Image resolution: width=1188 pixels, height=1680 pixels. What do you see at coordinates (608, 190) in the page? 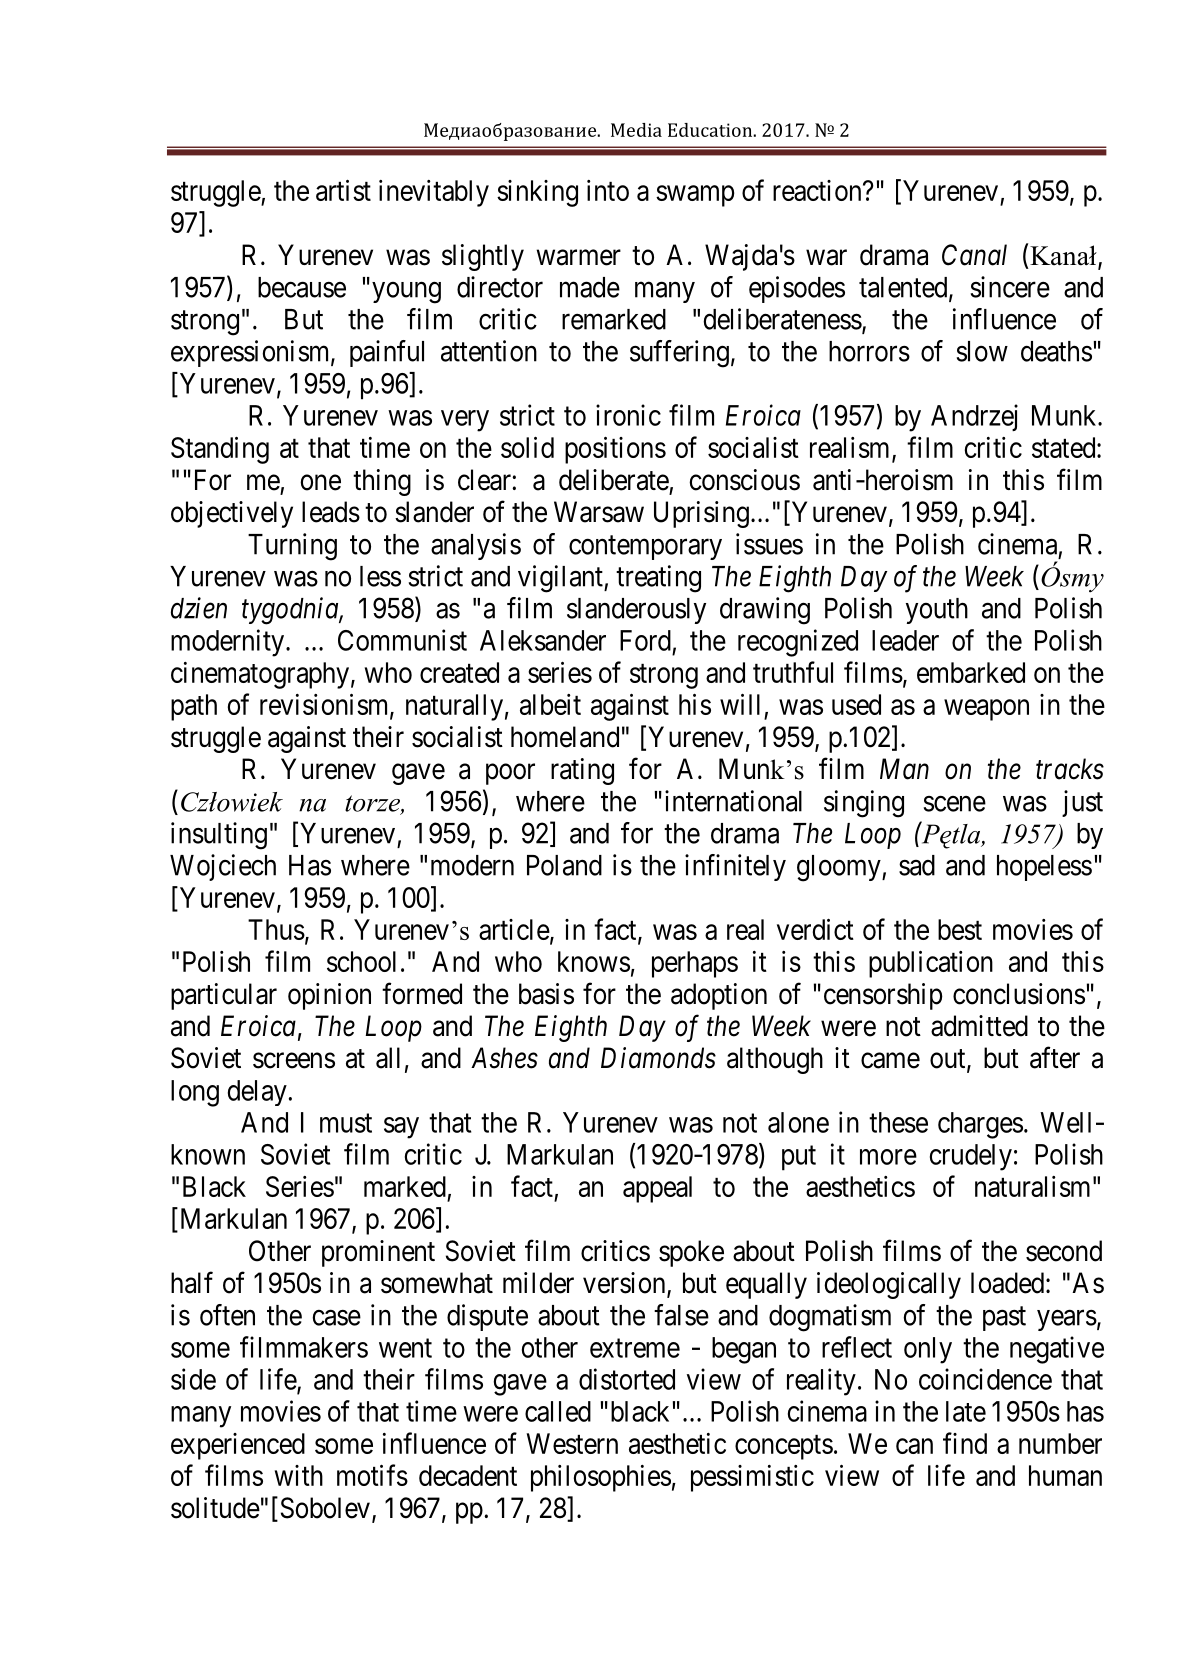
I see `into` at bounding box center [608, 190].
